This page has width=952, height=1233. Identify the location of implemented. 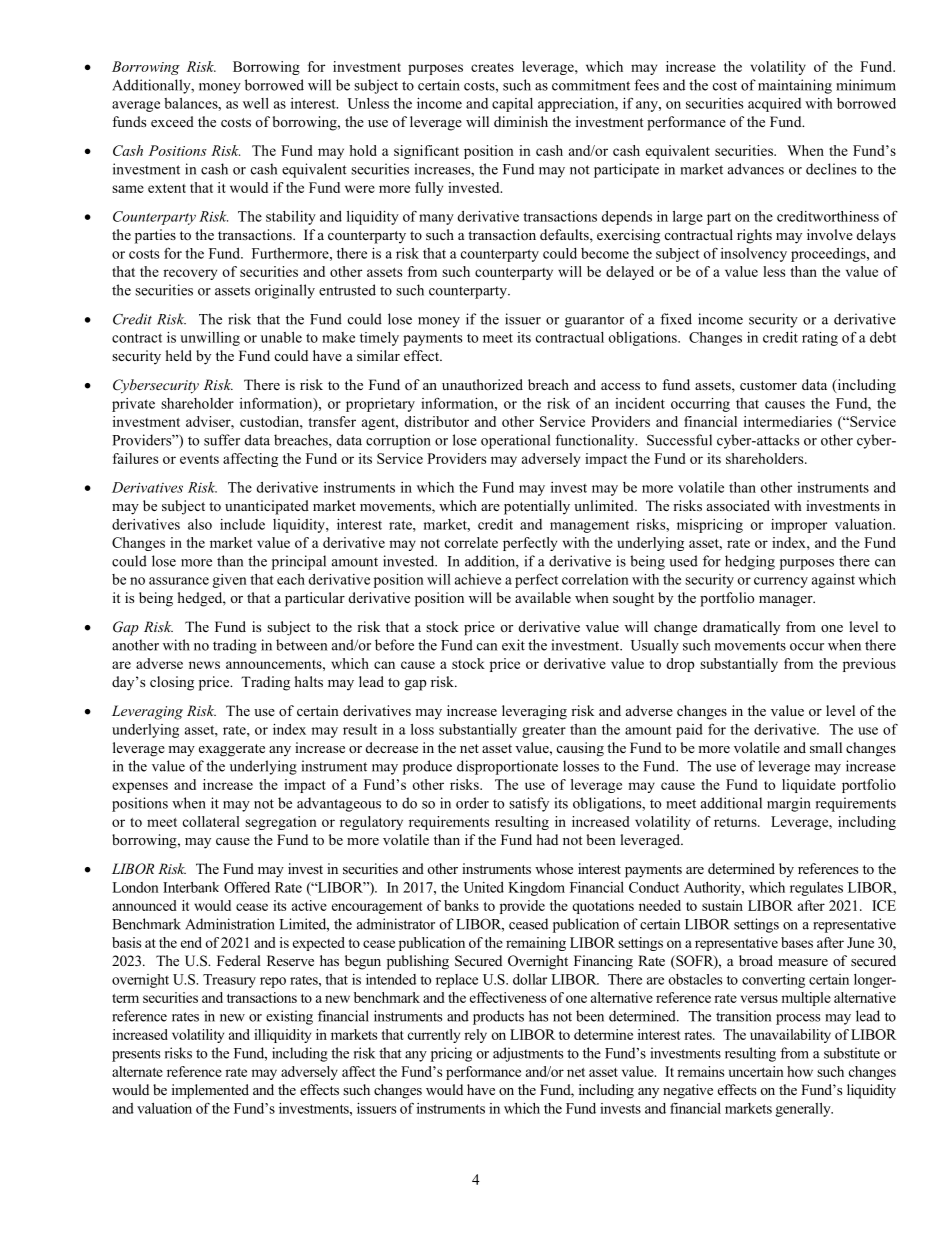
(210, 1091).
